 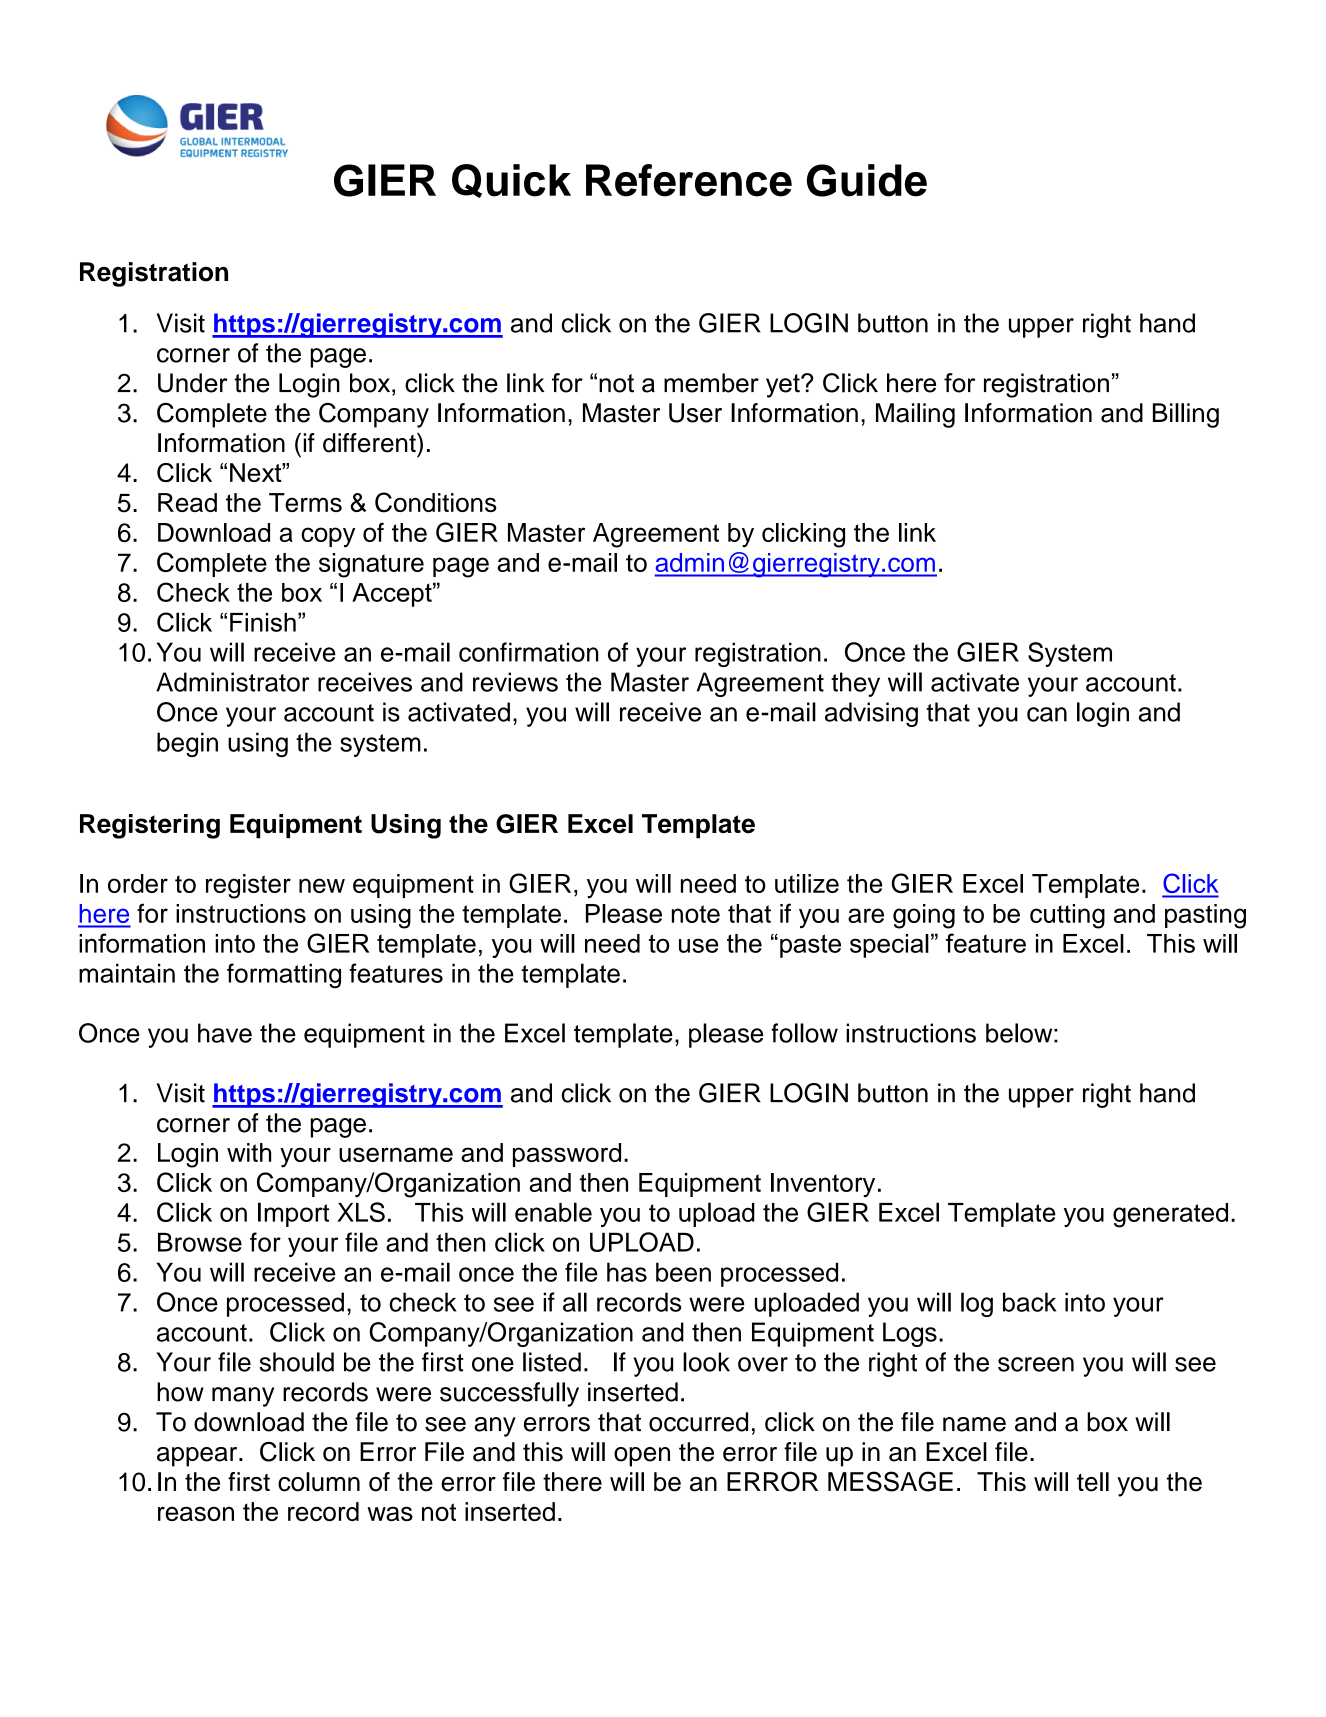 What do you see at coordinates (804, 1033) in the page?
I see `follow` at bounding box center [804, 1033].
